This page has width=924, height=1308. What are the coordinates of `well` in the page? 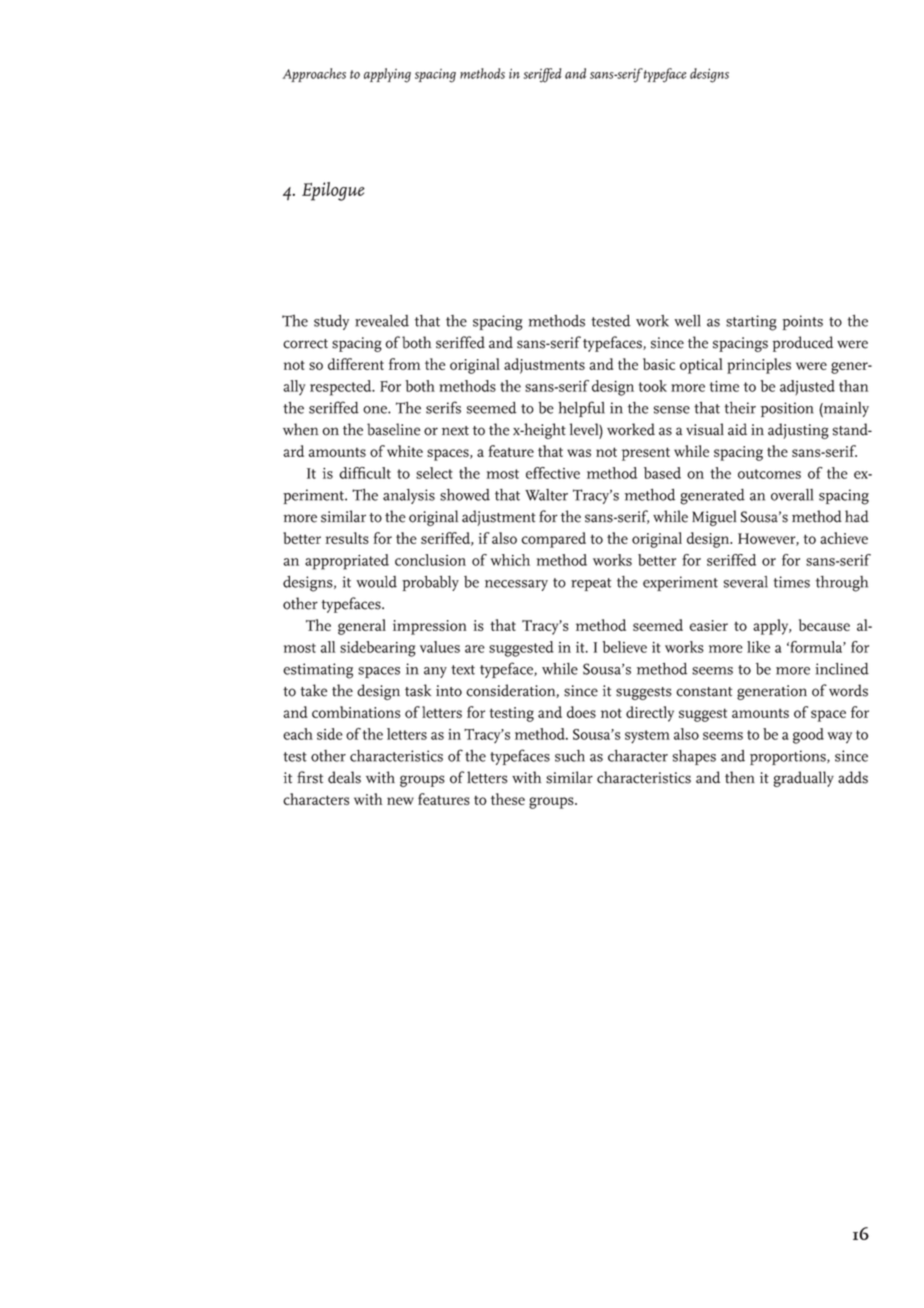 It's located at (687, 321).
